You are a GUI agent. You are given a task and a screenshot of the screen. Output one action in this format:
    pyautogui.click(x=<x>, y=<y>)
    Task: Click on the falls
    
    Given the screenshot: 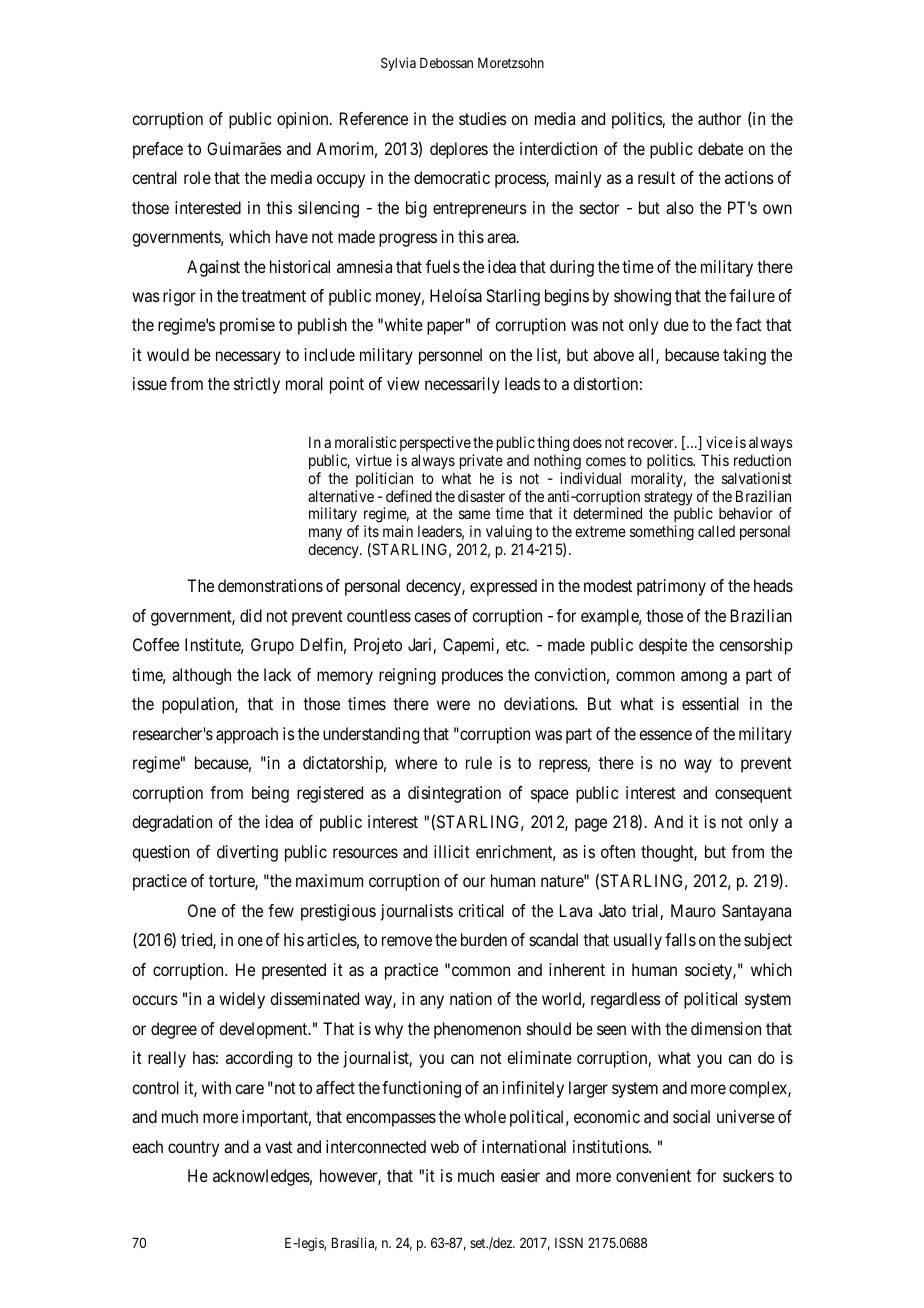 What is the action you would take?
    pyautogui.click(x=680, y=939)
